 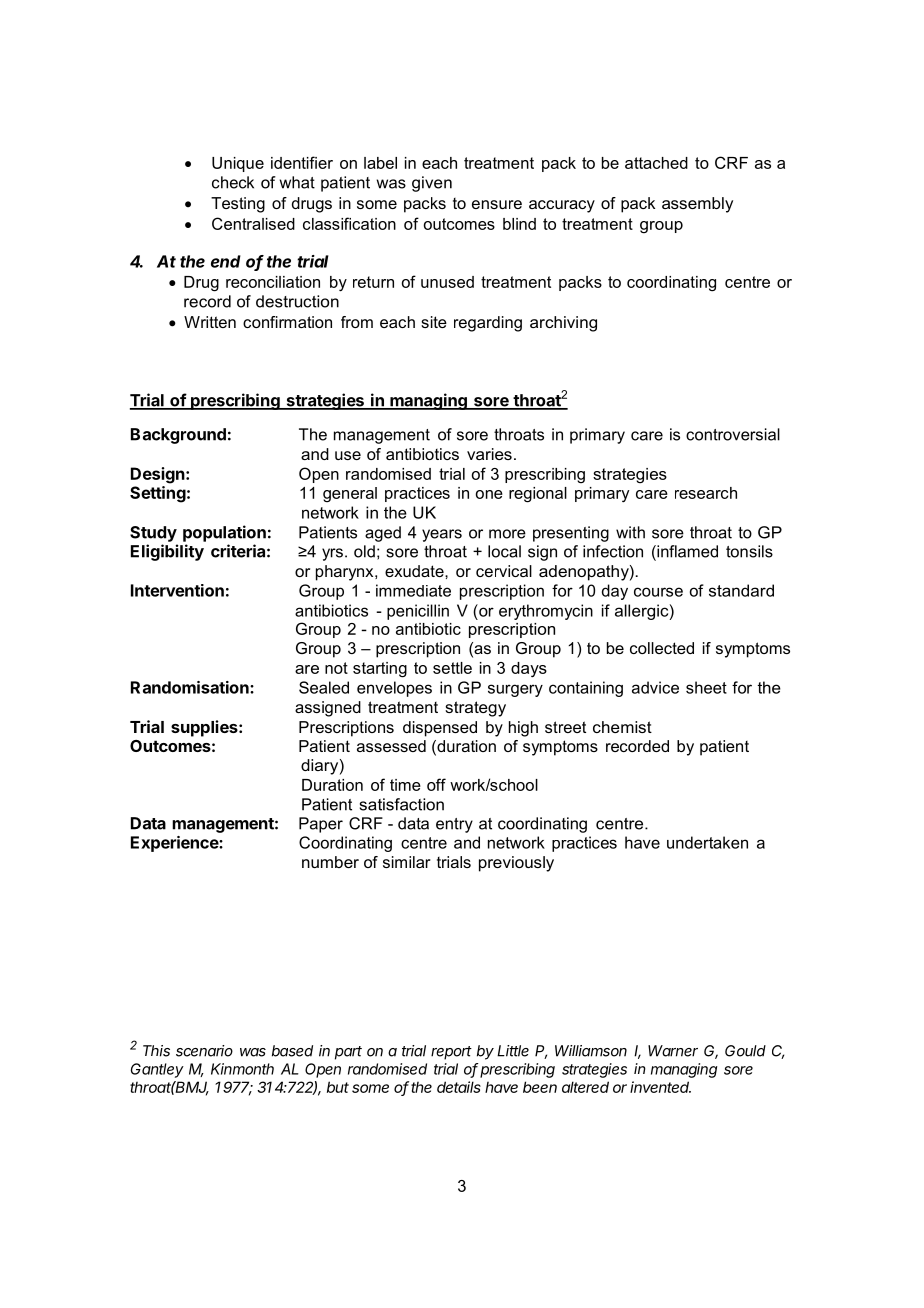 I want to click on population, so click(x=224, y=533).
